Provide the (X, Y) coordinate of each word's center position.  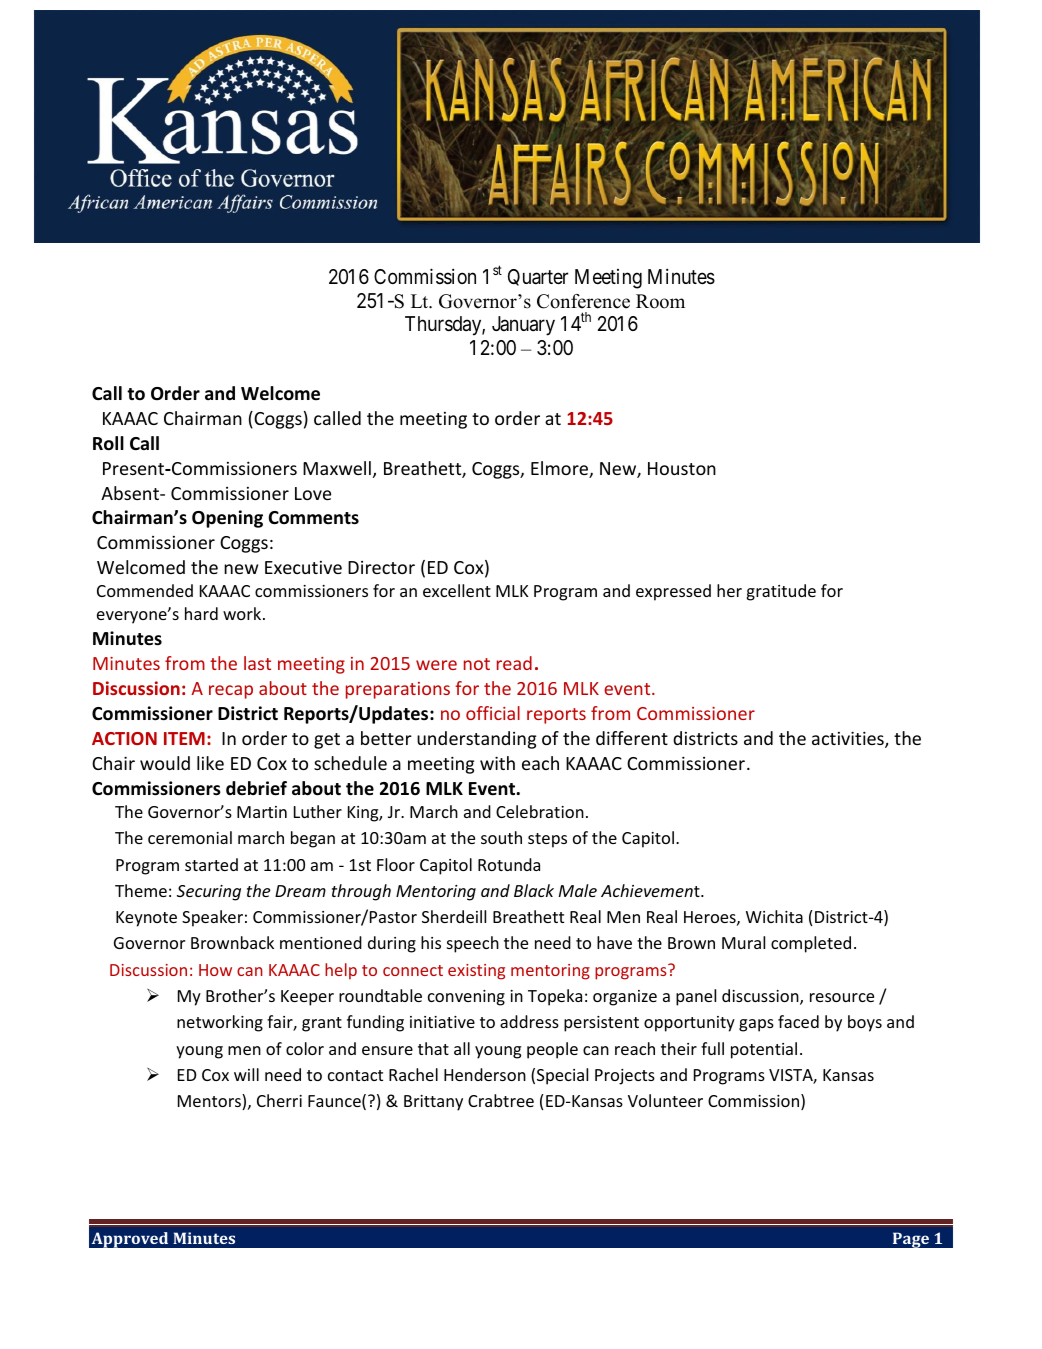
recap (231, 692)
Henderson (485, 1074)
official (493, 713)
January (523, 326)
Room (660, 301)
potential (764, 1050)
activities (849, 739)
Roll (108, 443)
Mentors (210, 1102)
